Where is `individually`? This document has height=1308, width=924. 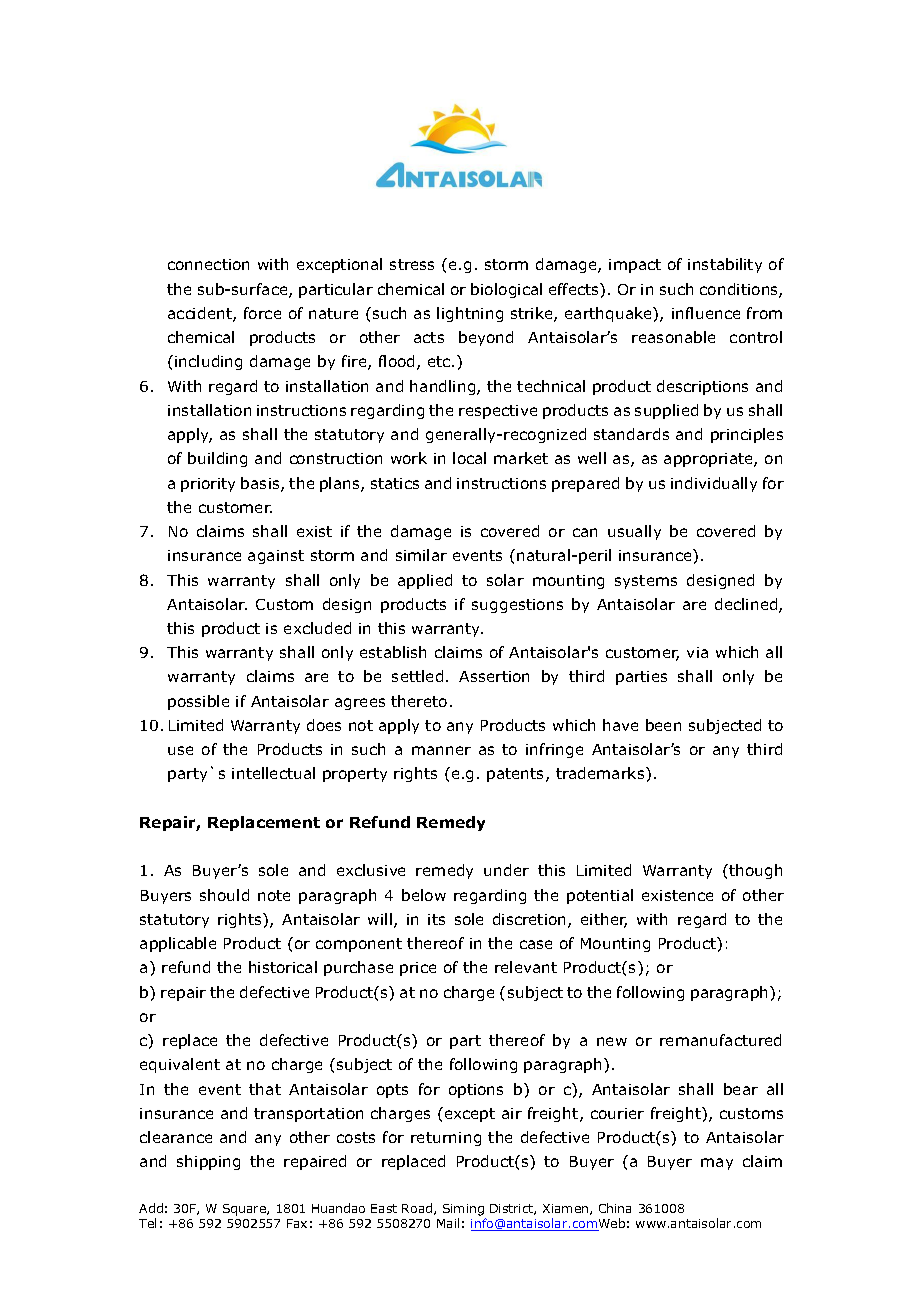
individually is located at coordinates (714, 484).
